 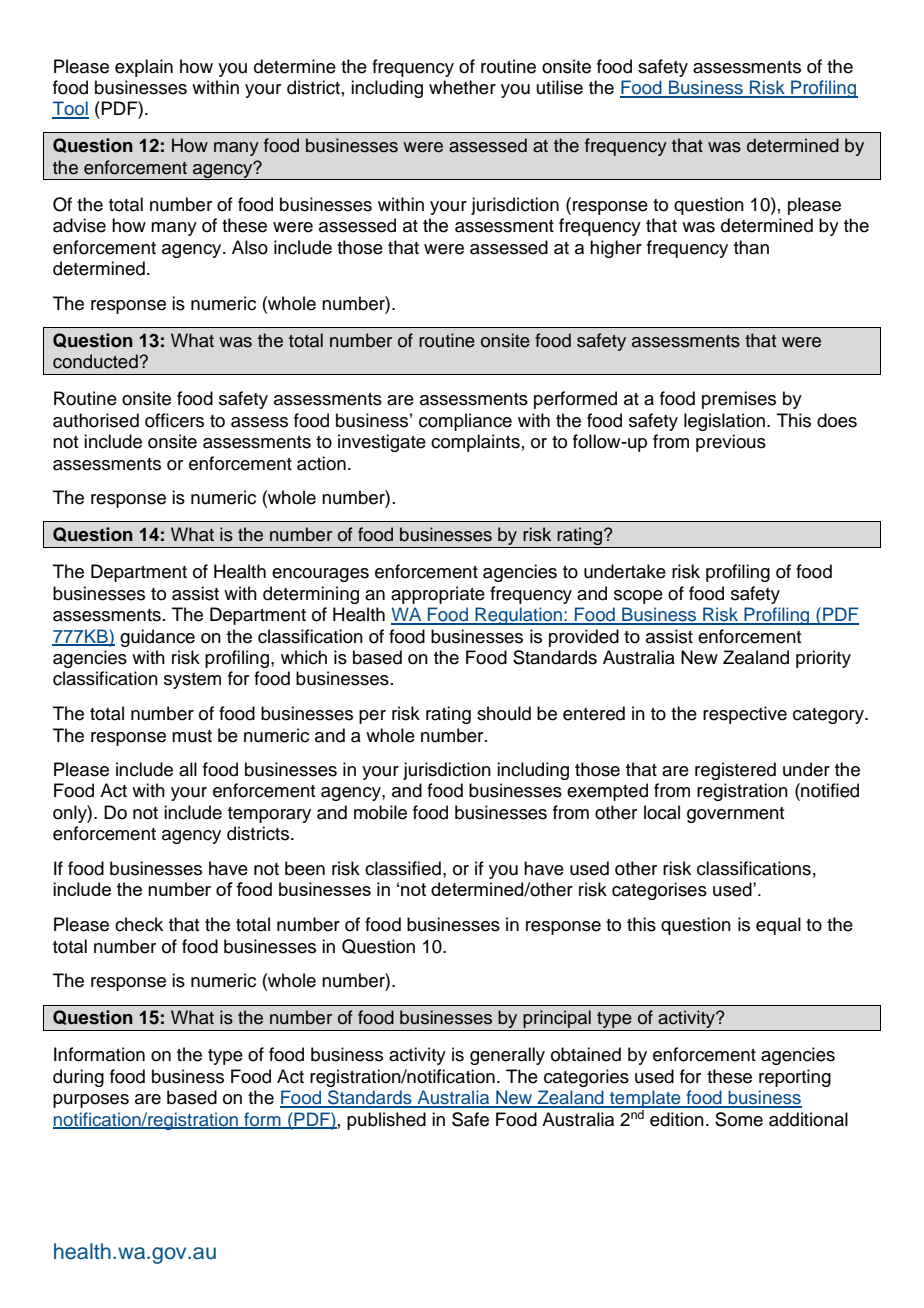 What do you see at coordinates (91, 1101) in the screenshot?
I see `purposes` at bounding box center [91, 1101].
